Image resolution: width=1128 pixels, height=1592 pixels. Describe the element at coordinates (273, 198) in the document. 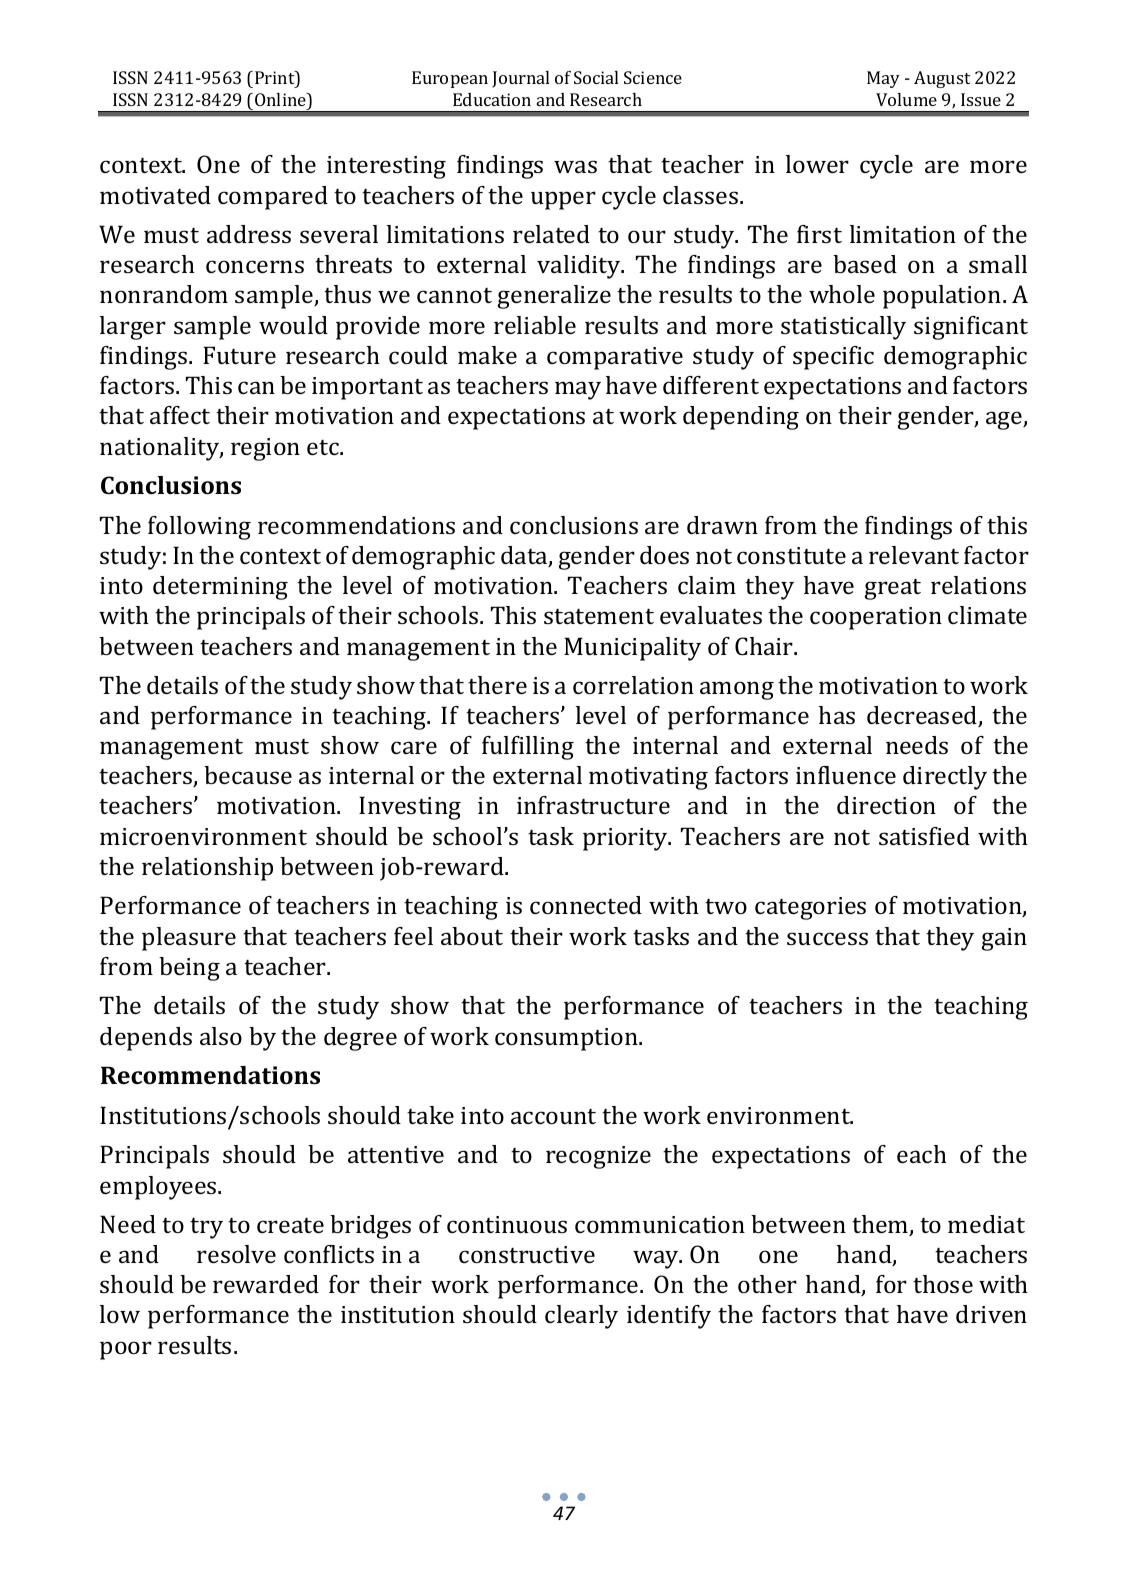

I see `compared` at that location.
